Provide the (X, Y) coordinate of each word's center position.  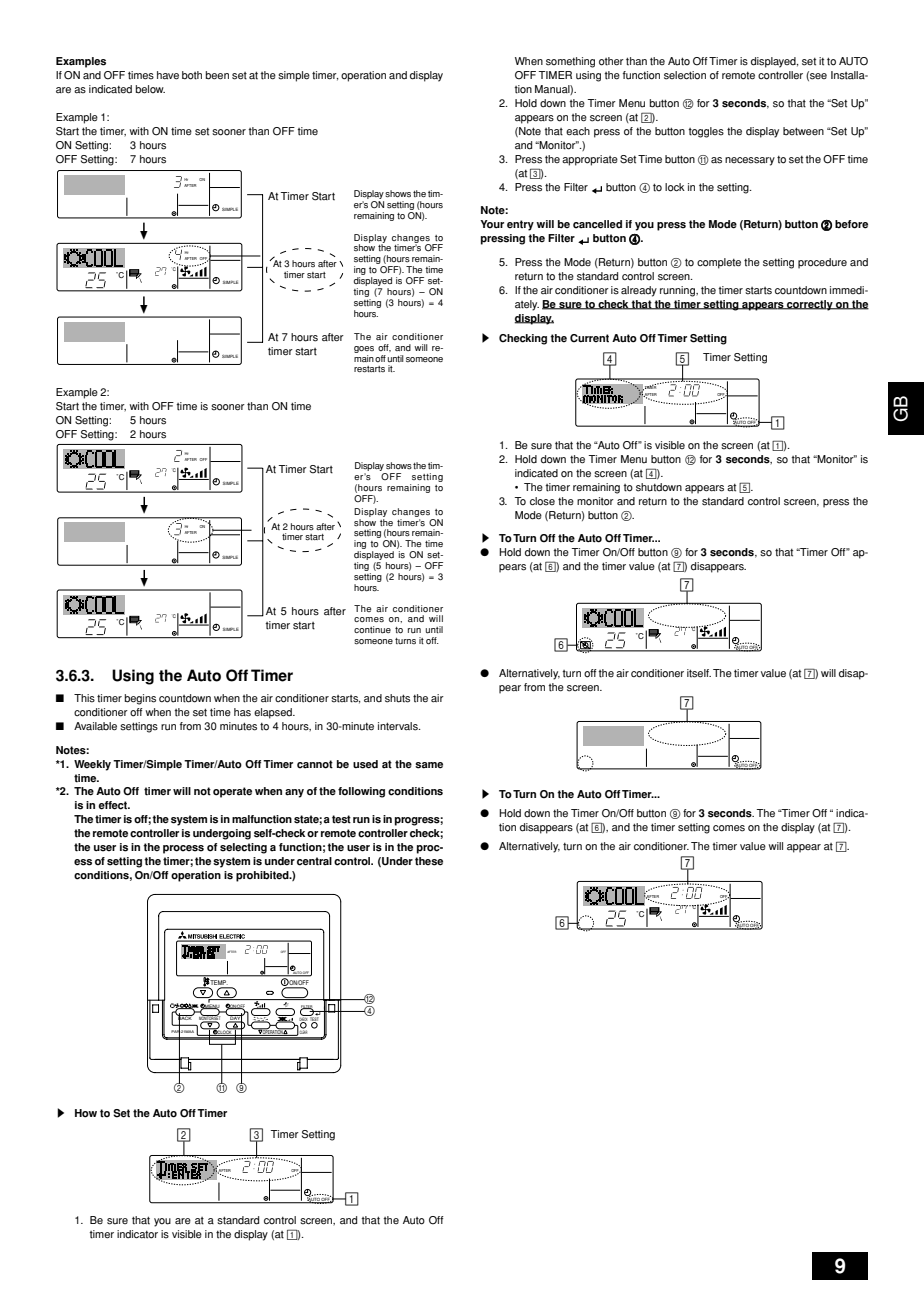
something (570, 62)
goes (364, 349)
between (803, 131)
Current (589, 338)
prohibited (263, 876)
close (542, 501)
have (168, 75)
